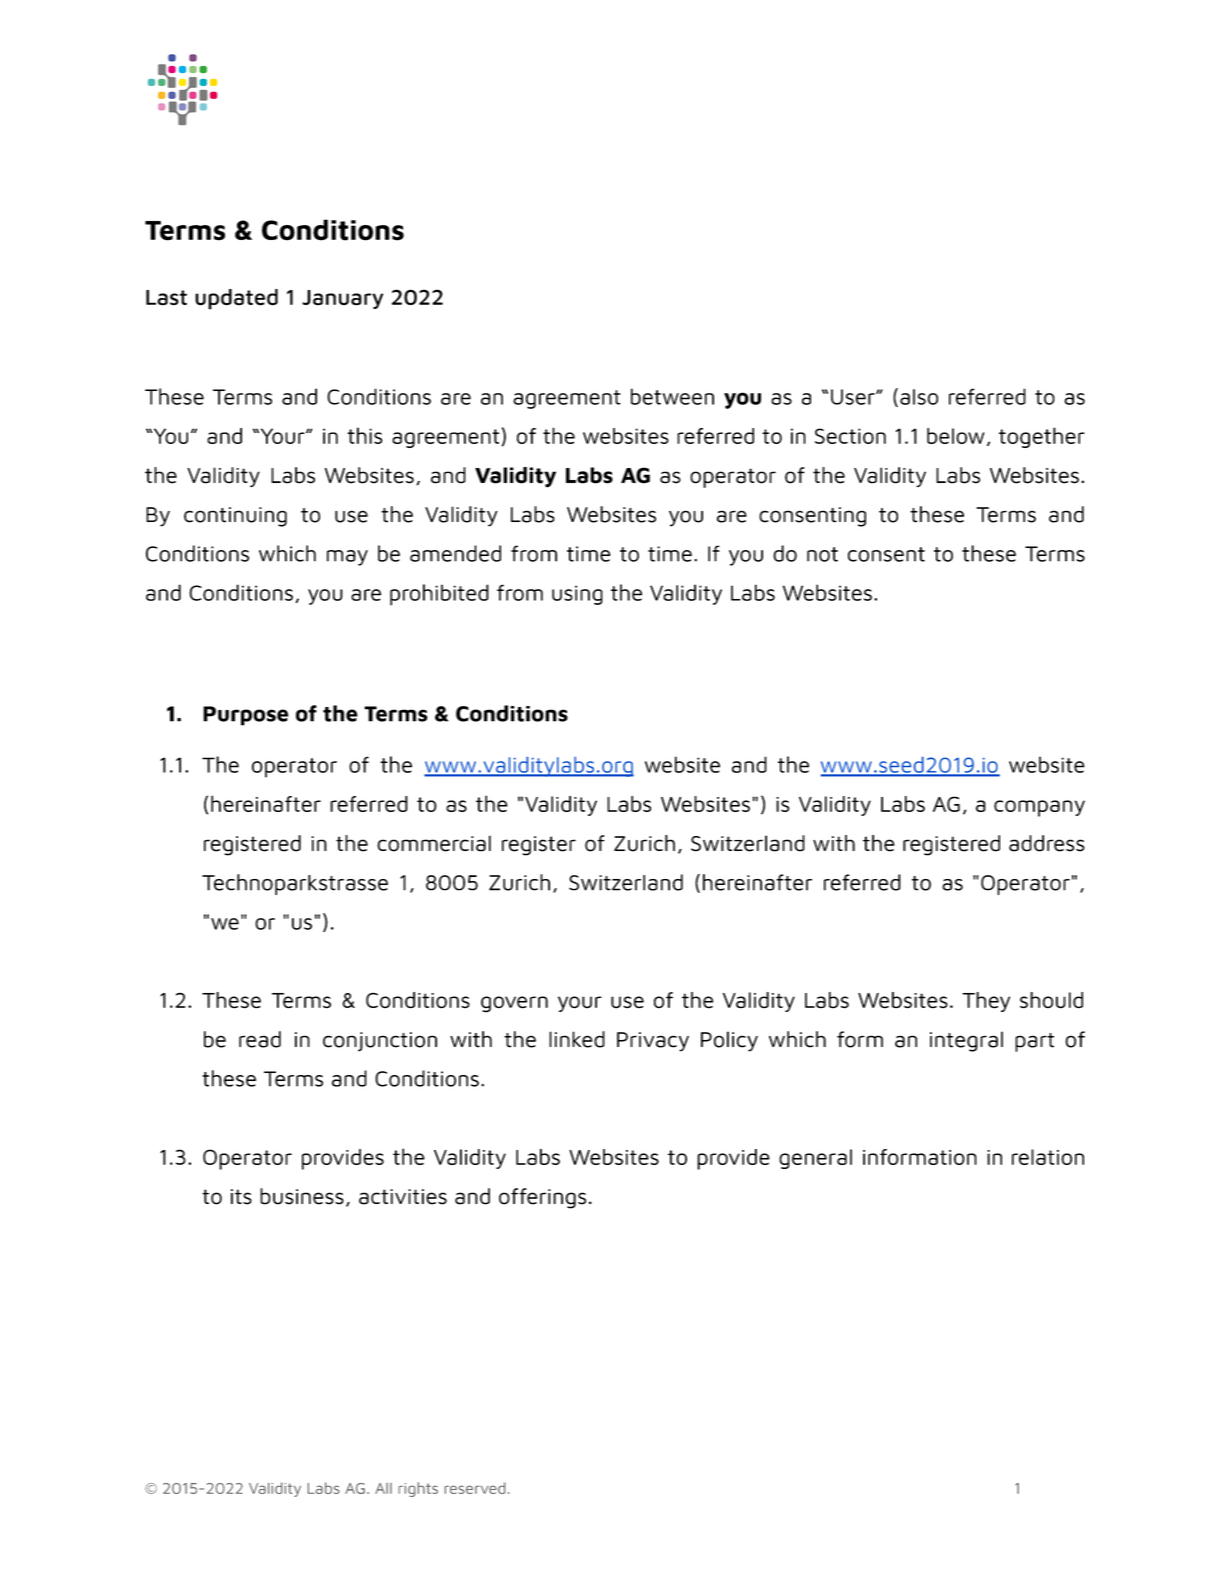 The image size is (1231, 1593). Describe the element at coordinates (236, 299) in the screenshot. I see `updated` at that location.
